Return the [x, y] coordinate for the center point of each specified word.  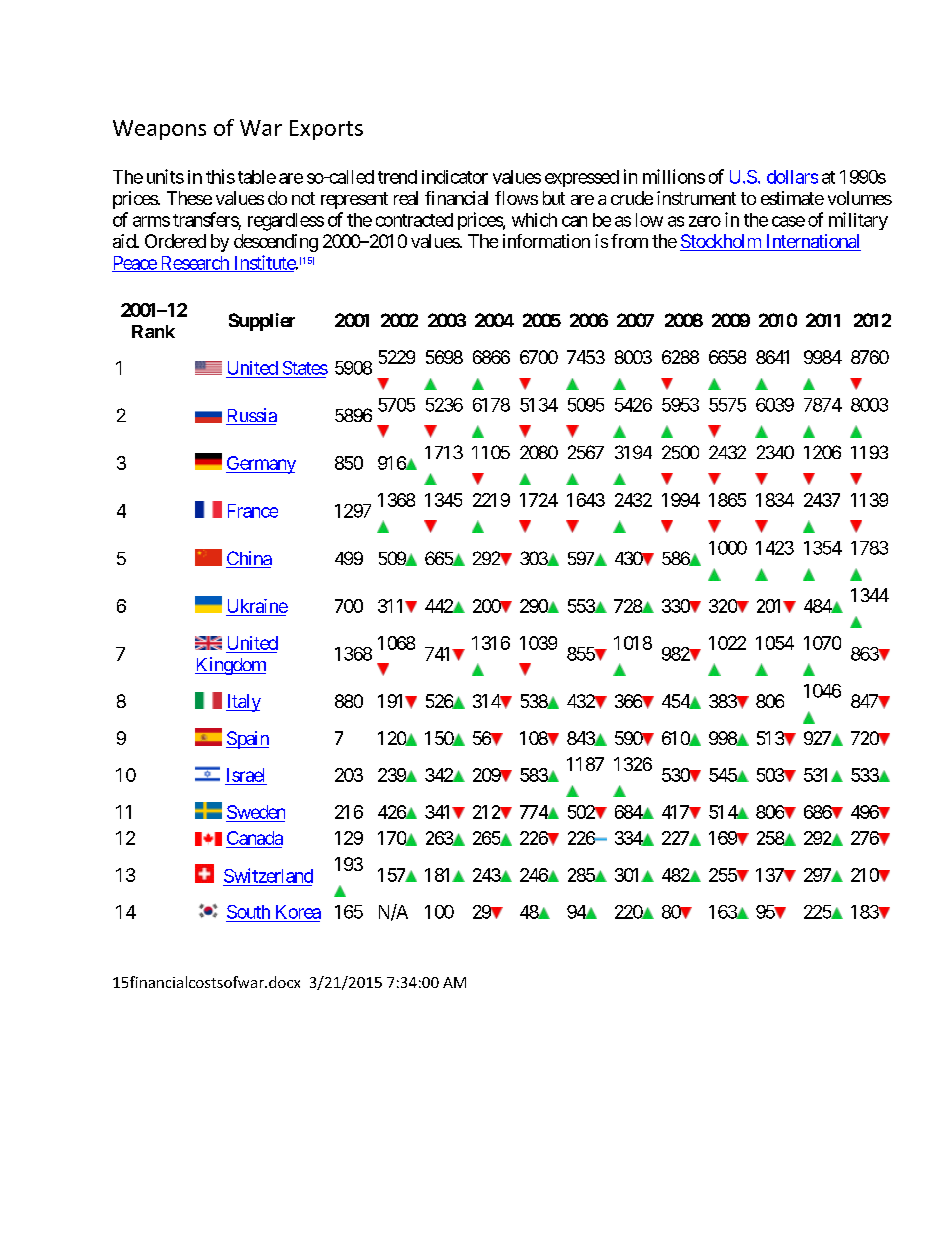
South [248, 912]
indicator [455, 177]
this [220, 176]
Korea [298, 912]
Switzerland [268, 875]
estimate [792, 198]
